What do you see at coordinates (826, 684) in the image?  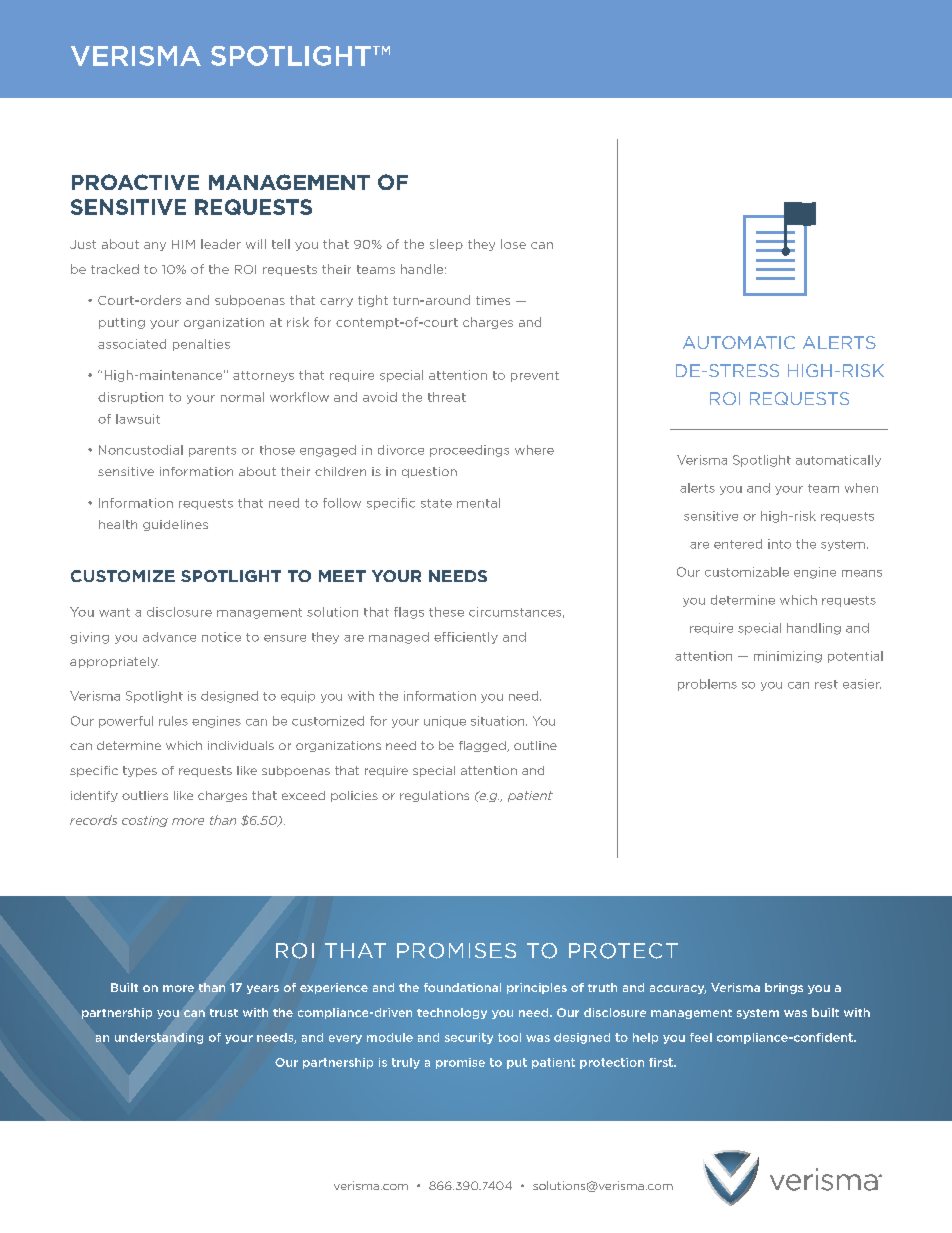 I see `rest` at bounding box center [826, 684].
